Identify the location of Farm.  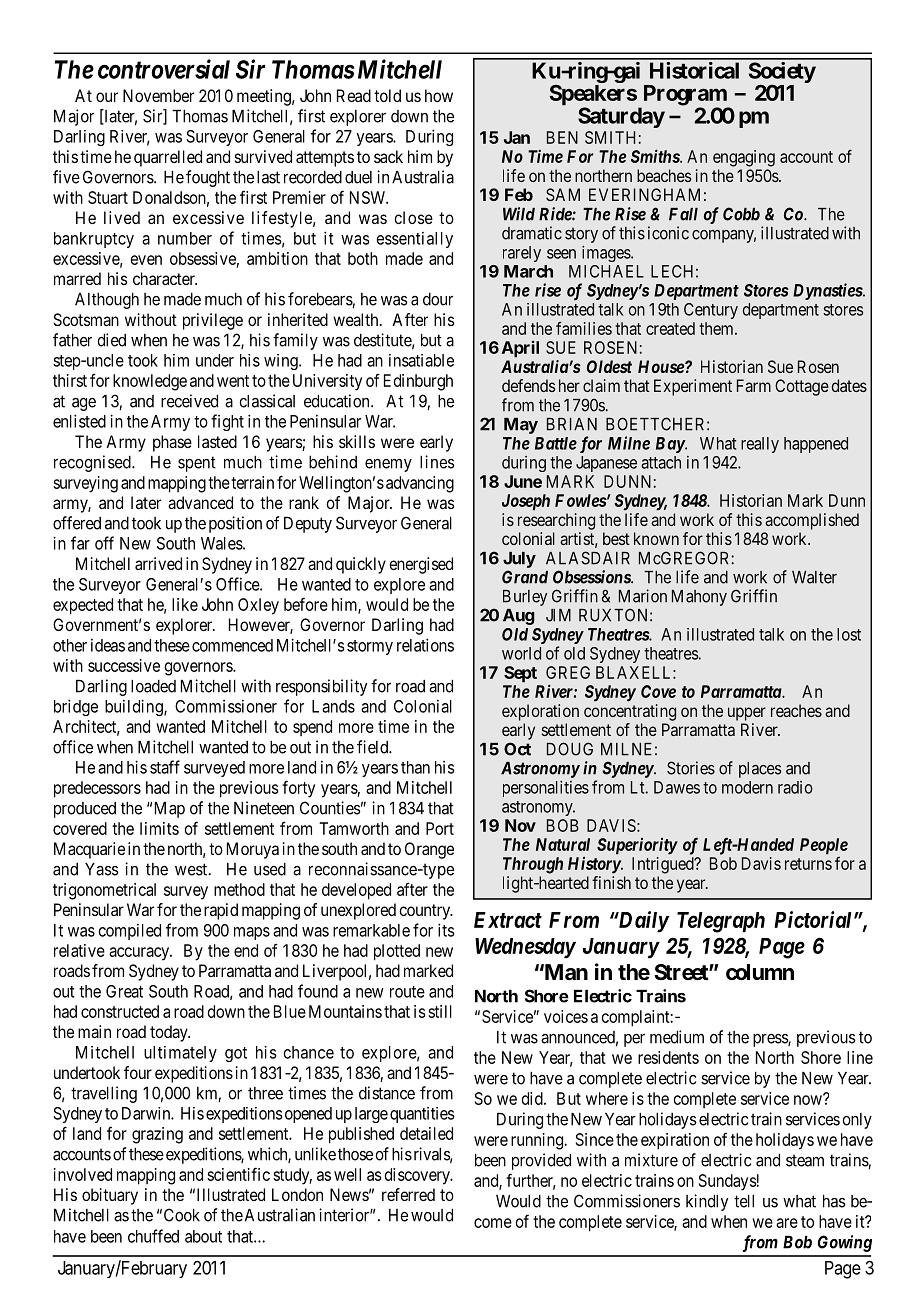
(754, 385).
